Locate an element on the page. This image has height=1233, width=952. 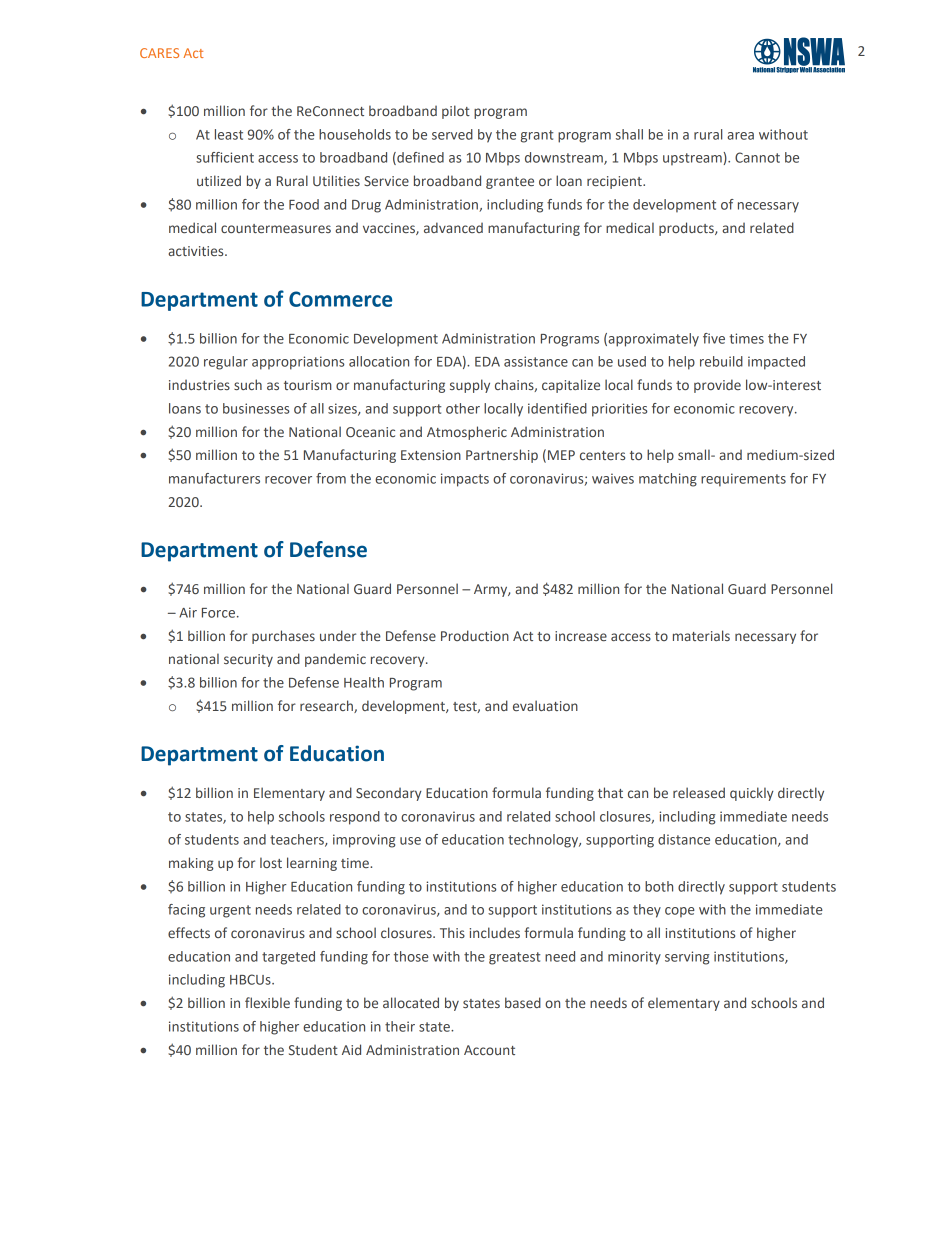
matching is located at coordinates (668, 480).
